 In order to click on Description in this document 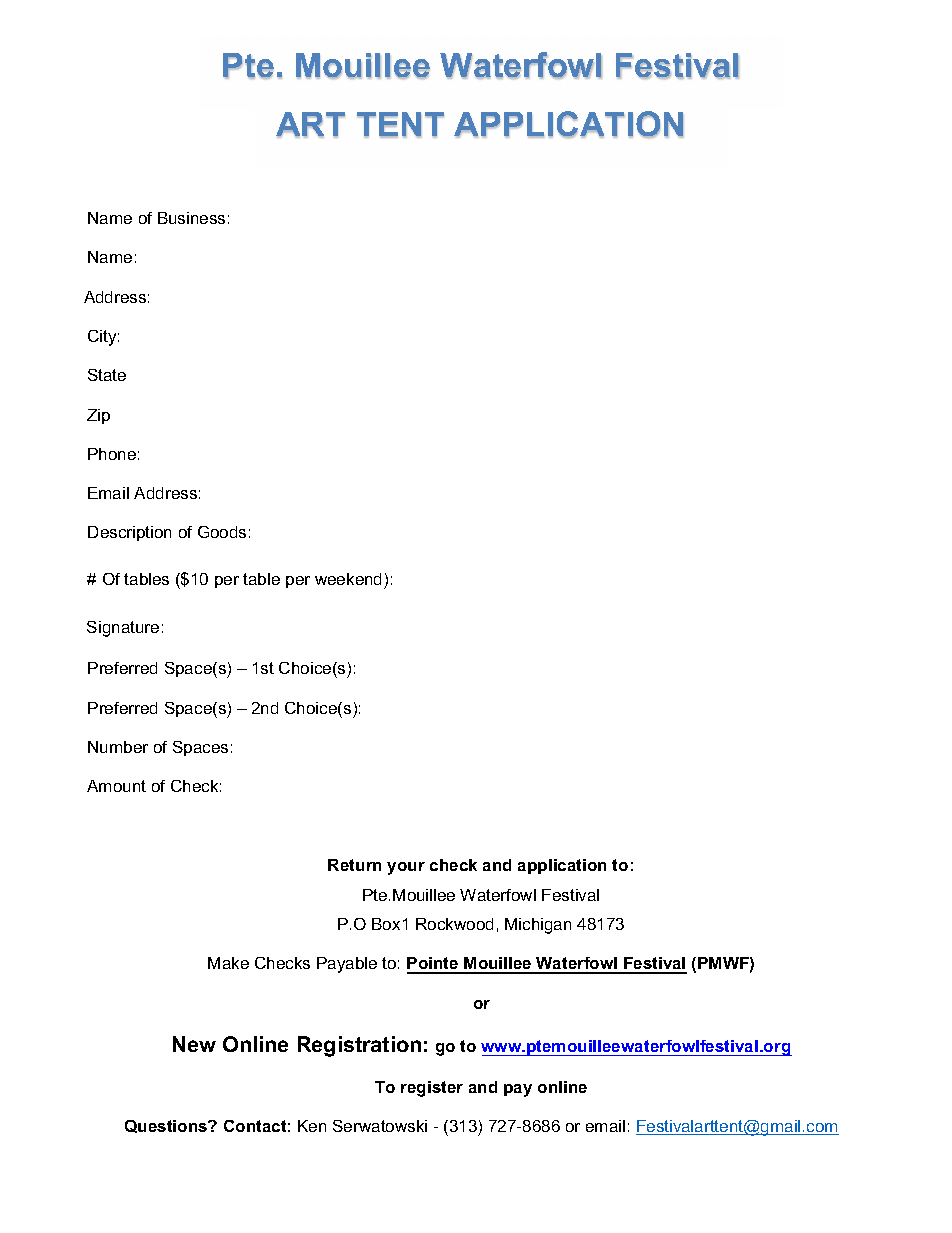, I will do `click(129, 533)`.
